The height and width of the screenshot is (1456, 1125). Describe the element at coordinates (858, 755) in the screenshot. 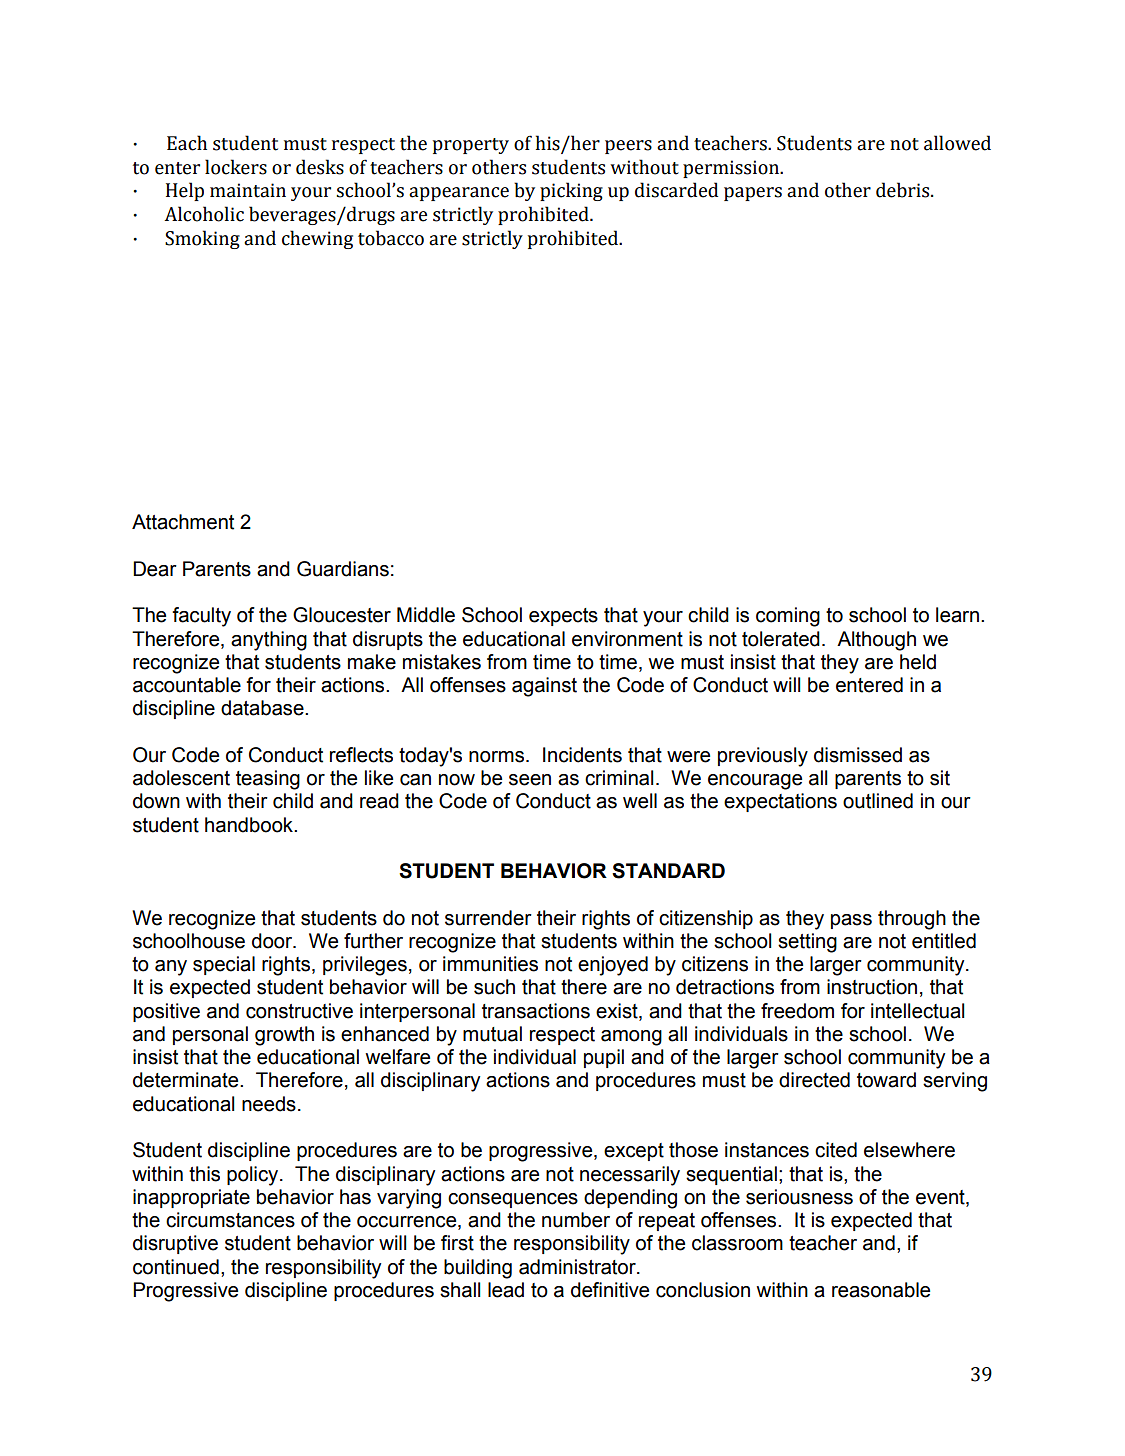

I see `dismissed` at that location.
